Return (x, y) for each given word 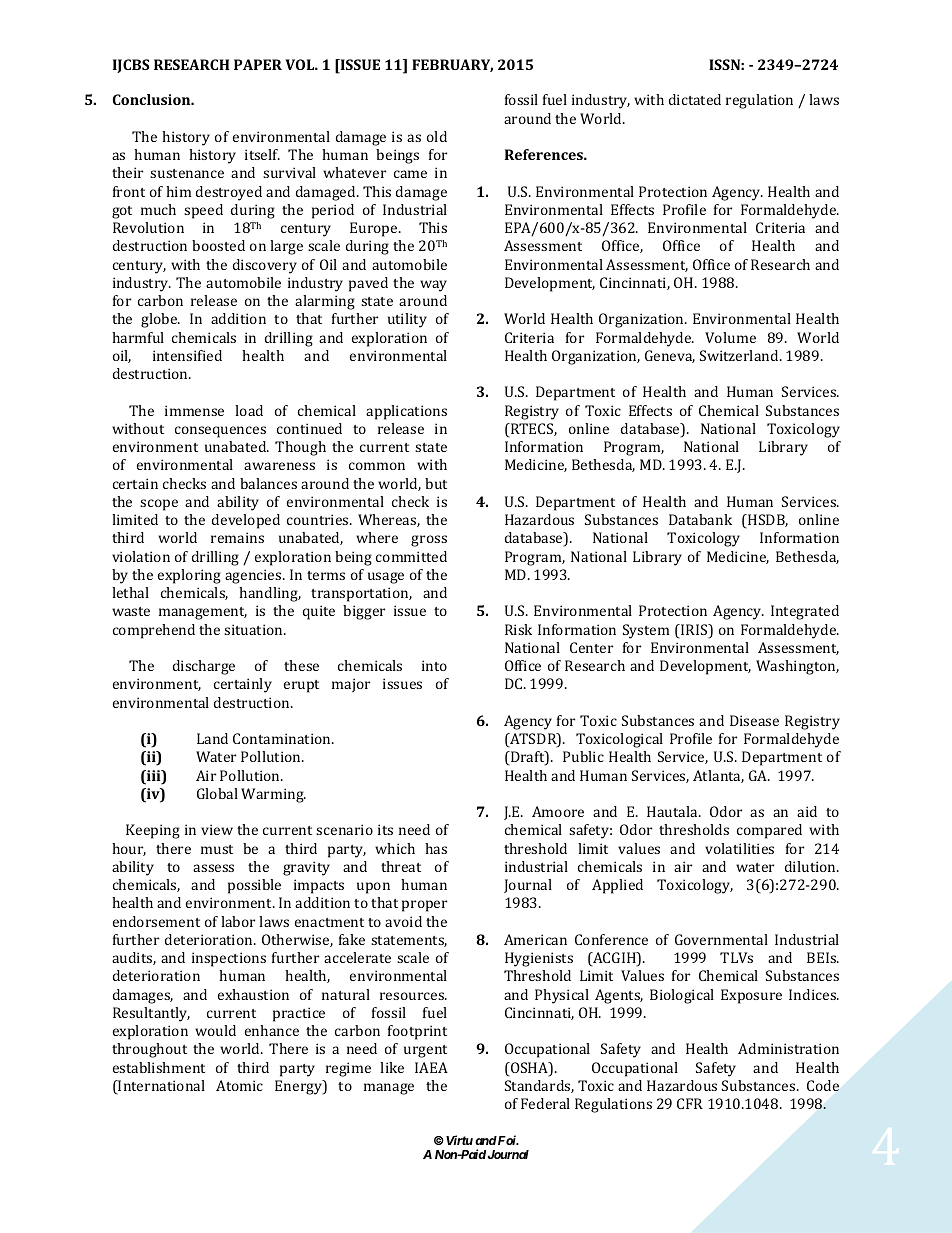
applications (406, 412)
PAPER (258, 64)
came (410, 174)
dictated (695, 99)
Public (583, 756)
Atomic (239, 1085)
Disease (754, 720)
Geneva (670, 356)
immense (194, 410)
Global (217, 793)
